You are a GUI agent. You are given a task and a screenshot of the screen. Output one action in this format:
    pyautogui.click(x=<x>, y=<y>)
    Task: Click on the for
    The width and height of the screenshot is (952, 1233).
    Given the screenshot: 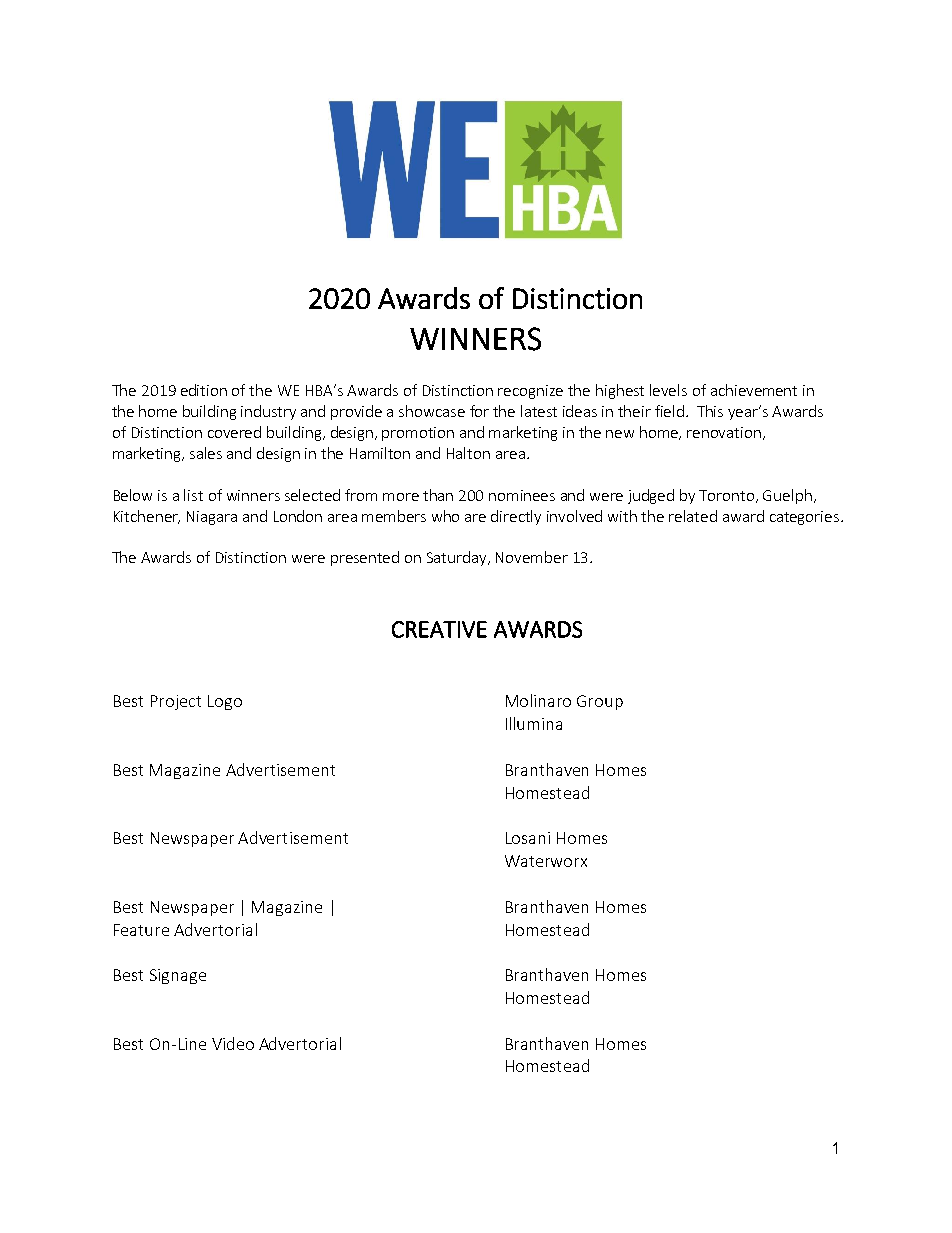 What is the action you would take?
    pyautogui.click(x=479, y=411)
